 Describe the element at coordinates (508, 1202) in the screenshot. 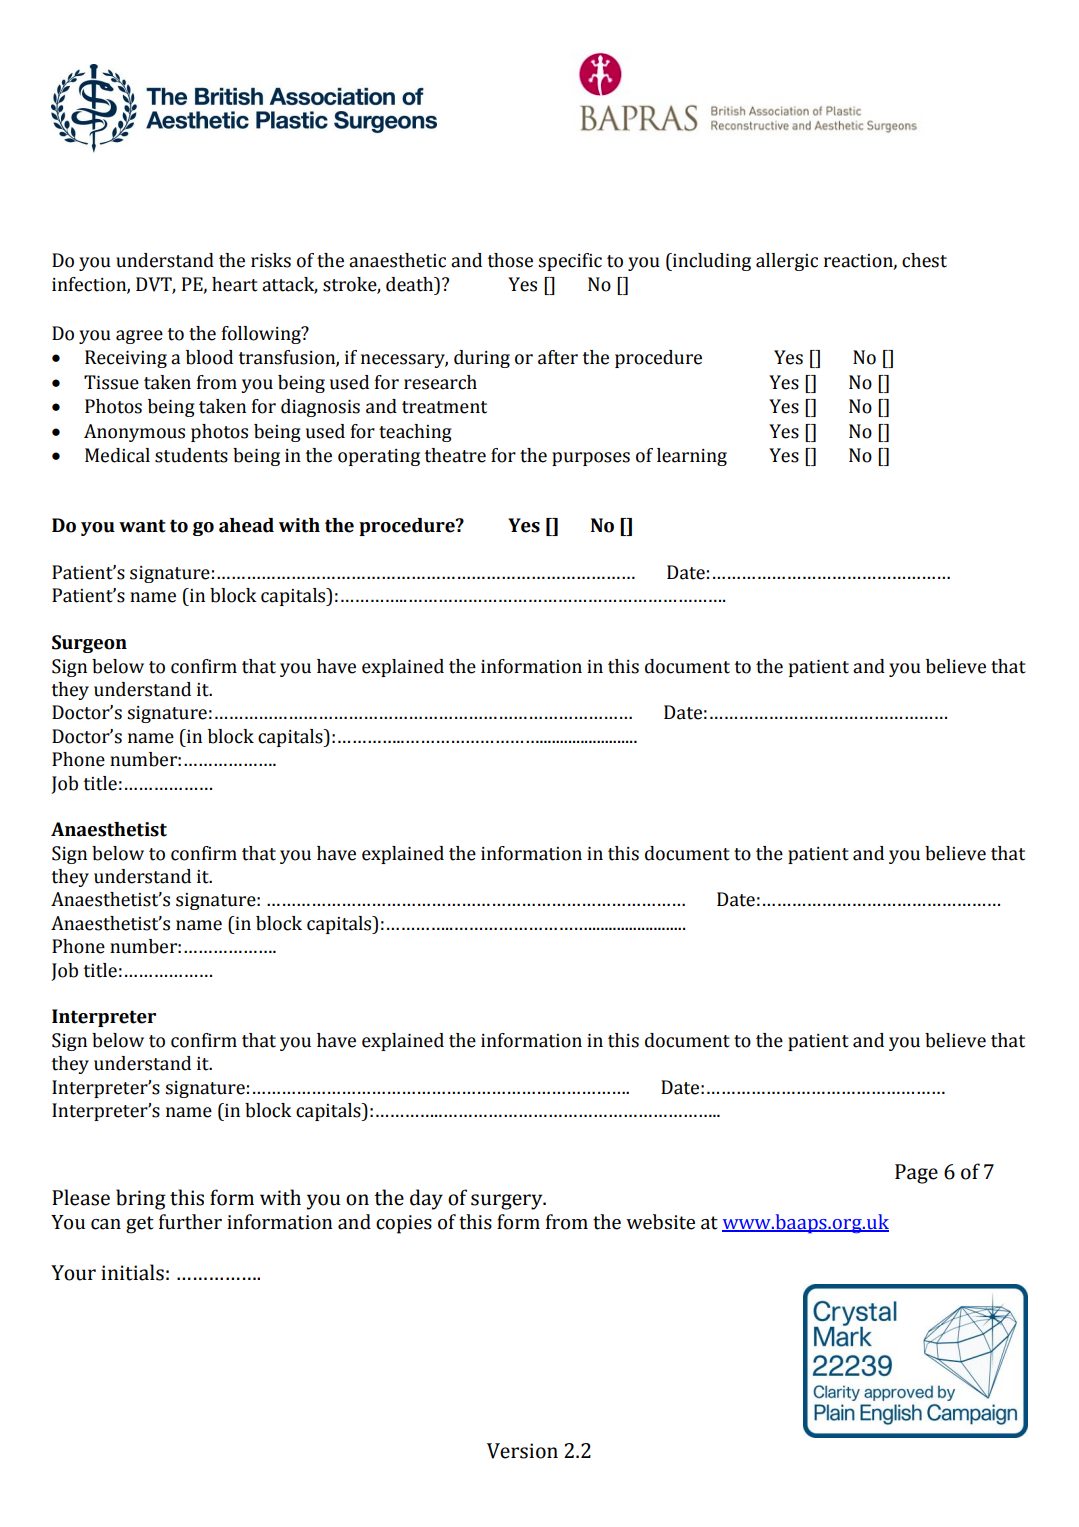

I see `surgery` at that location.
